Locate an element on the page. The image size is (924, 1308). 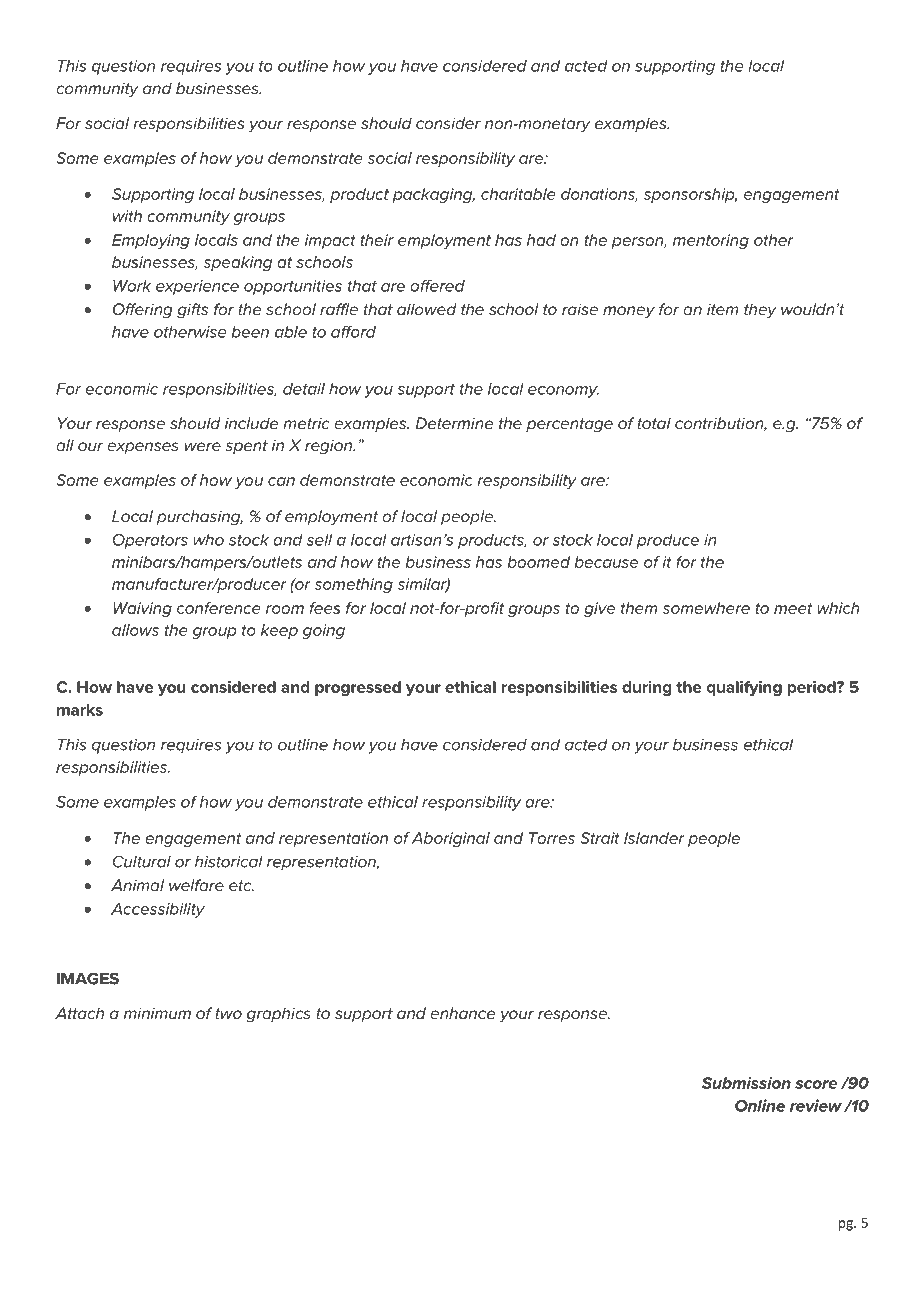
packaging is located at coordinates (433, 195).
